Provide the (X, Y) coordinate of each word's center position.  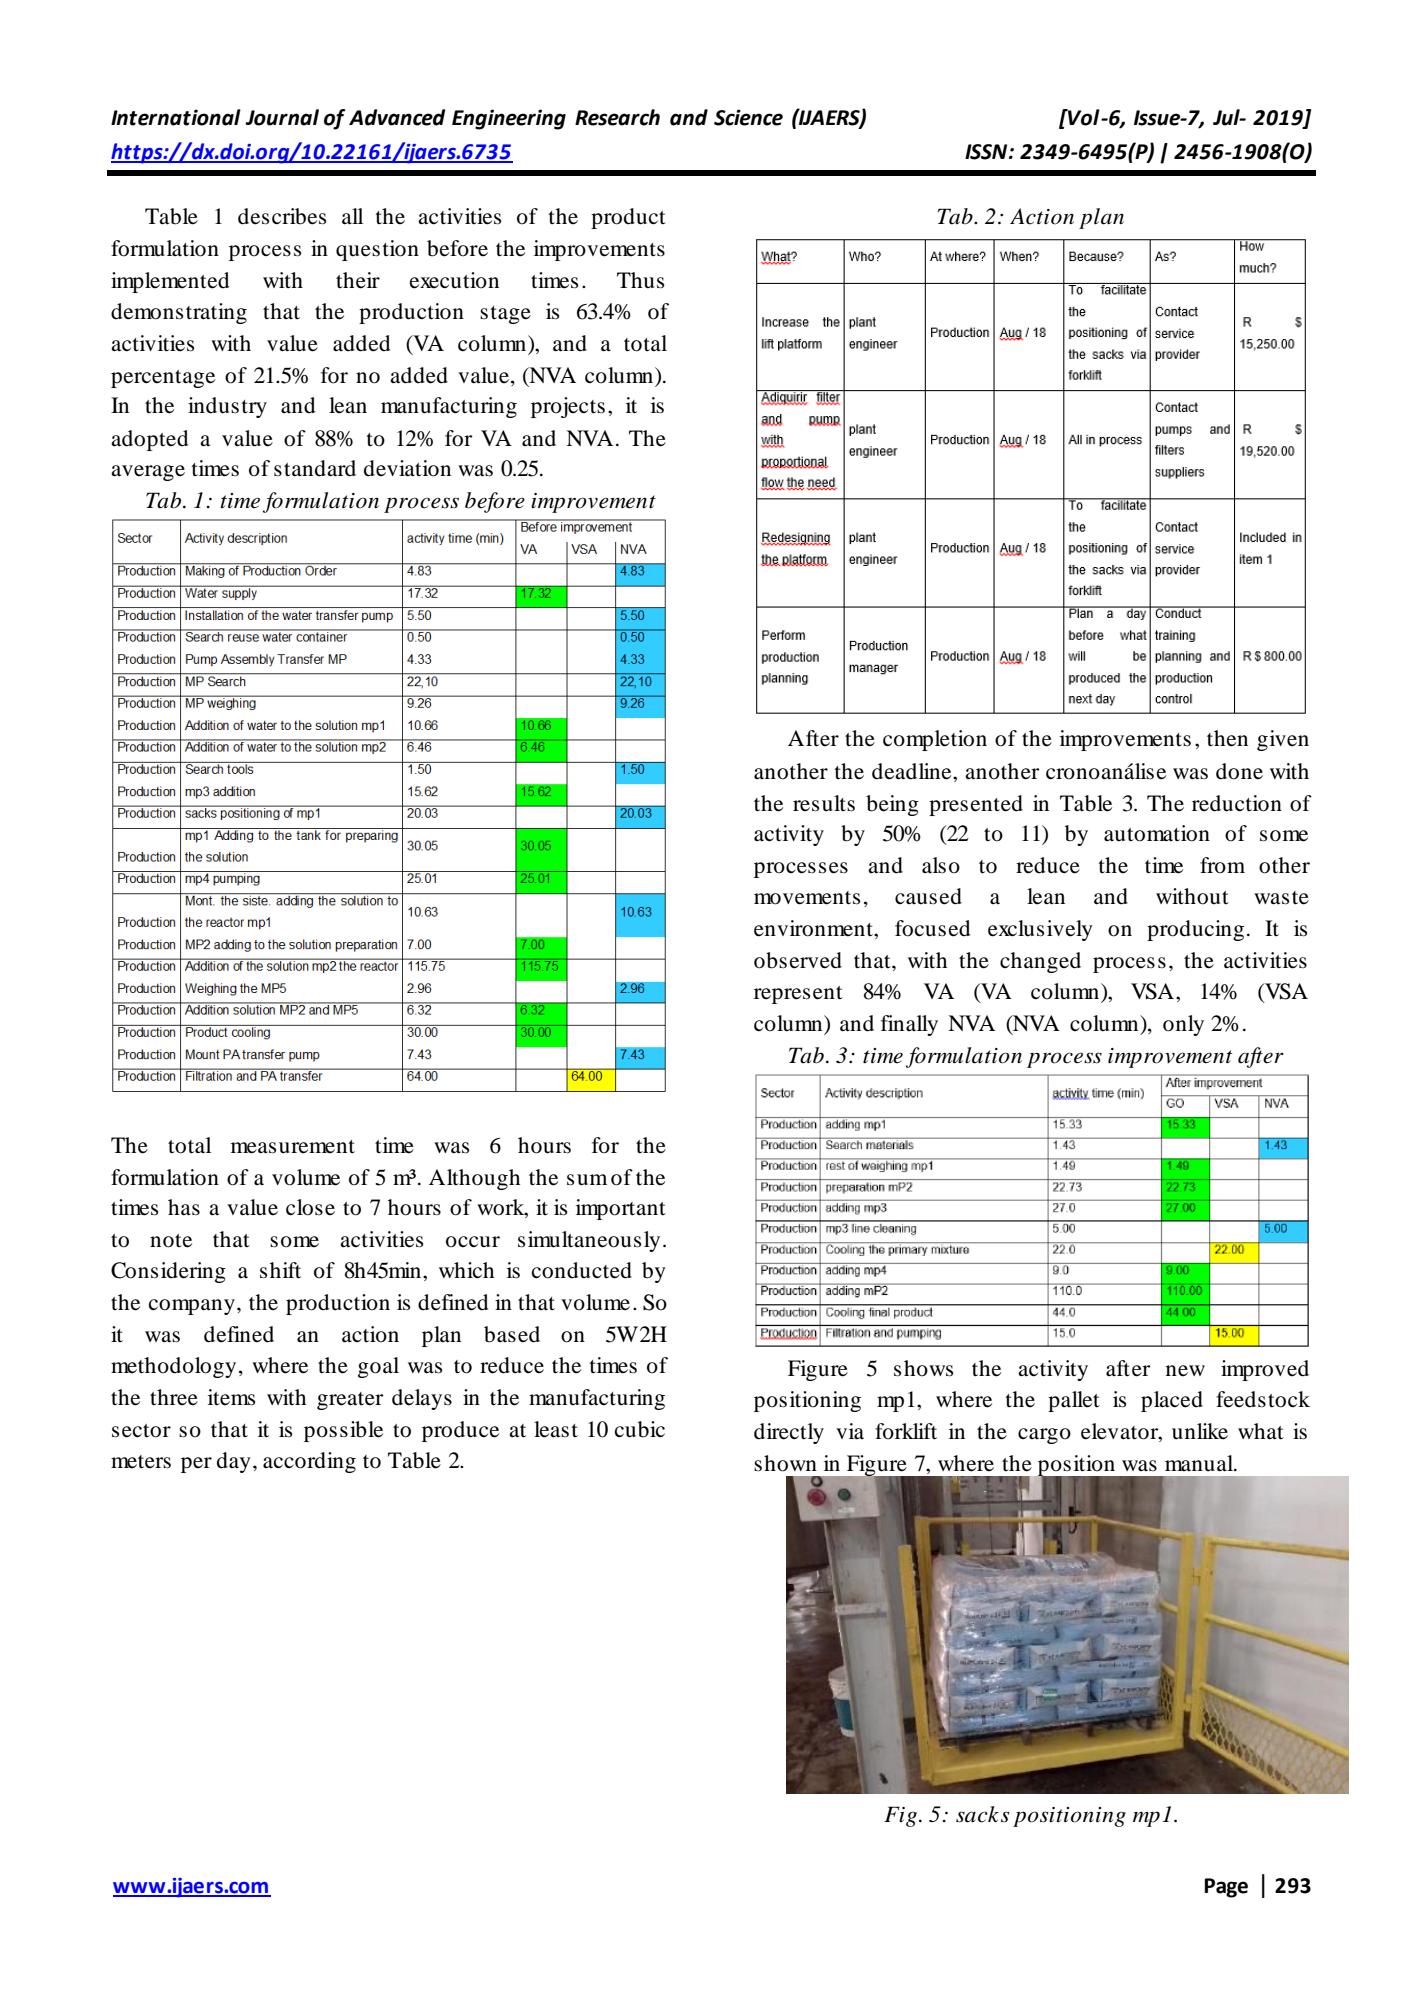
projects (568, 407)
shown (785, 1463)
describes (282, 216)
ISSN (987, 152)
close (310, 1207)
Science (748, 117)
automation (1157, 833)
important (621, 1209)
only (1183, 1025)
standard (315, 468)
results (824, 803)
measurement (293, 1147)
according (309, 1462)
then (1227, 738)
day (234, 1462)
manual (1200, 1463)
